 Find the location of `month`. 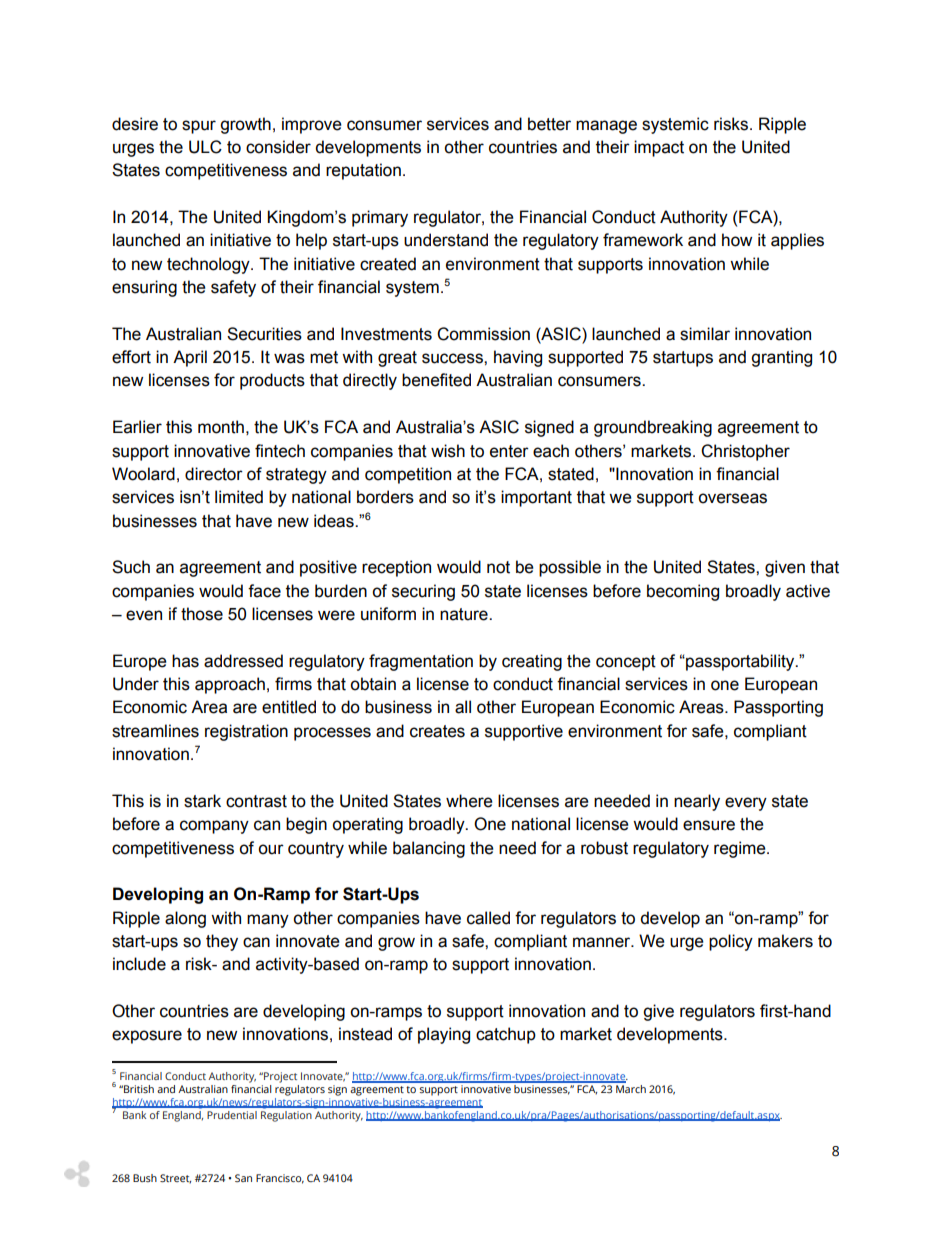

month is located at coordinates (221, 427).
